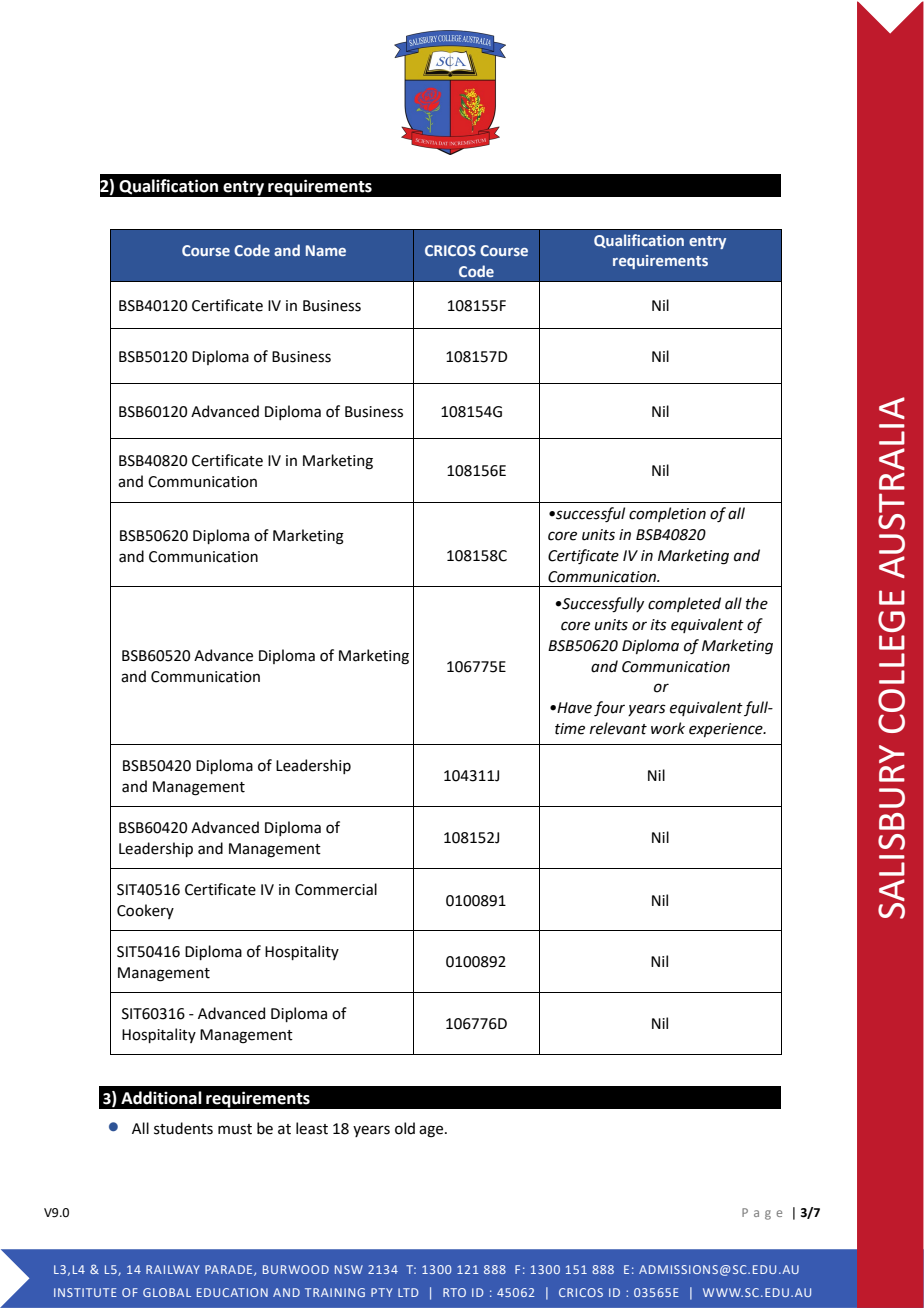  Describe the element at coordinates (326, 250) in the document. I see `Name` at that location.
